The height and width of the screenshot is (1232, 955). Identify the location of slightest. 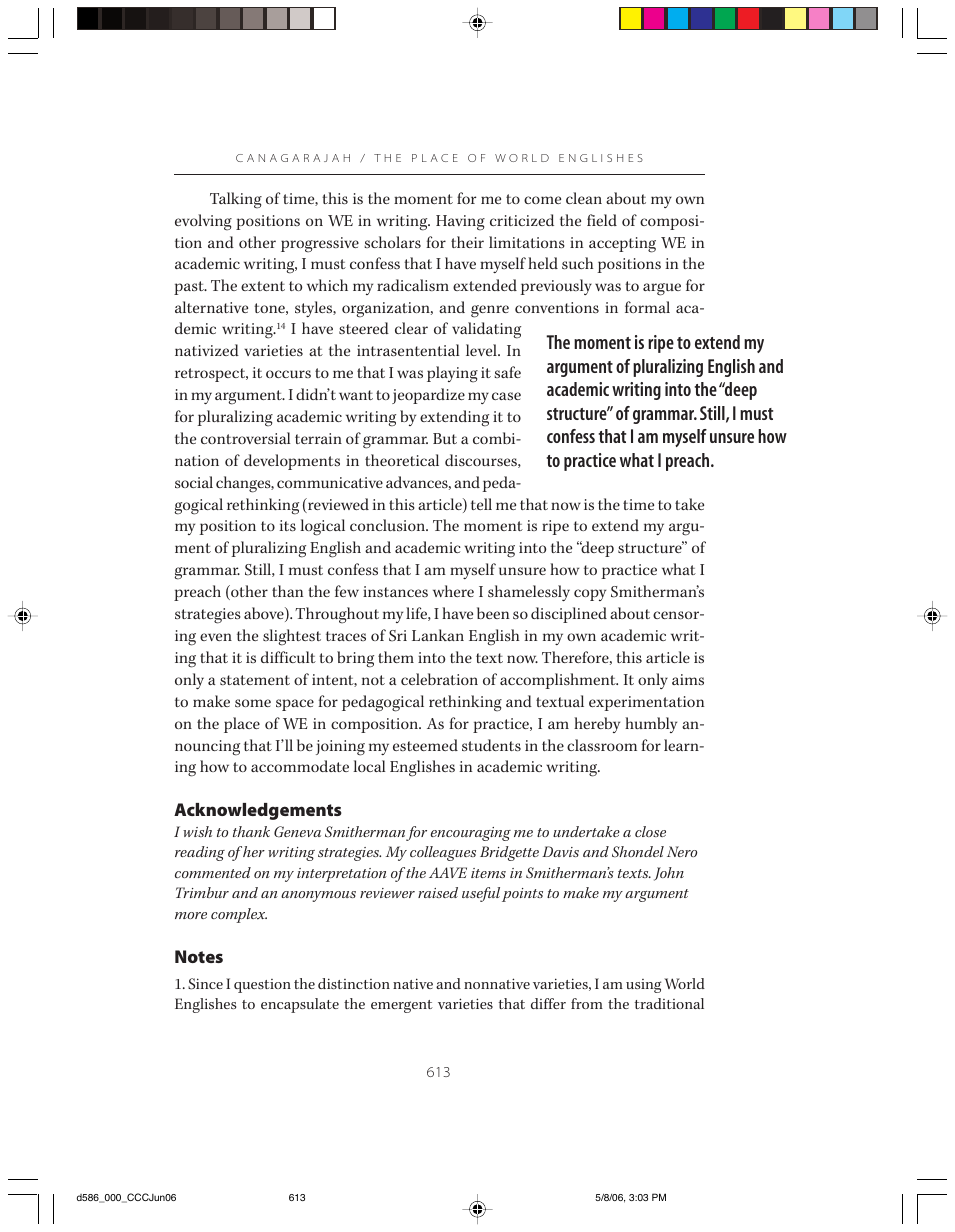
(292, 637).
